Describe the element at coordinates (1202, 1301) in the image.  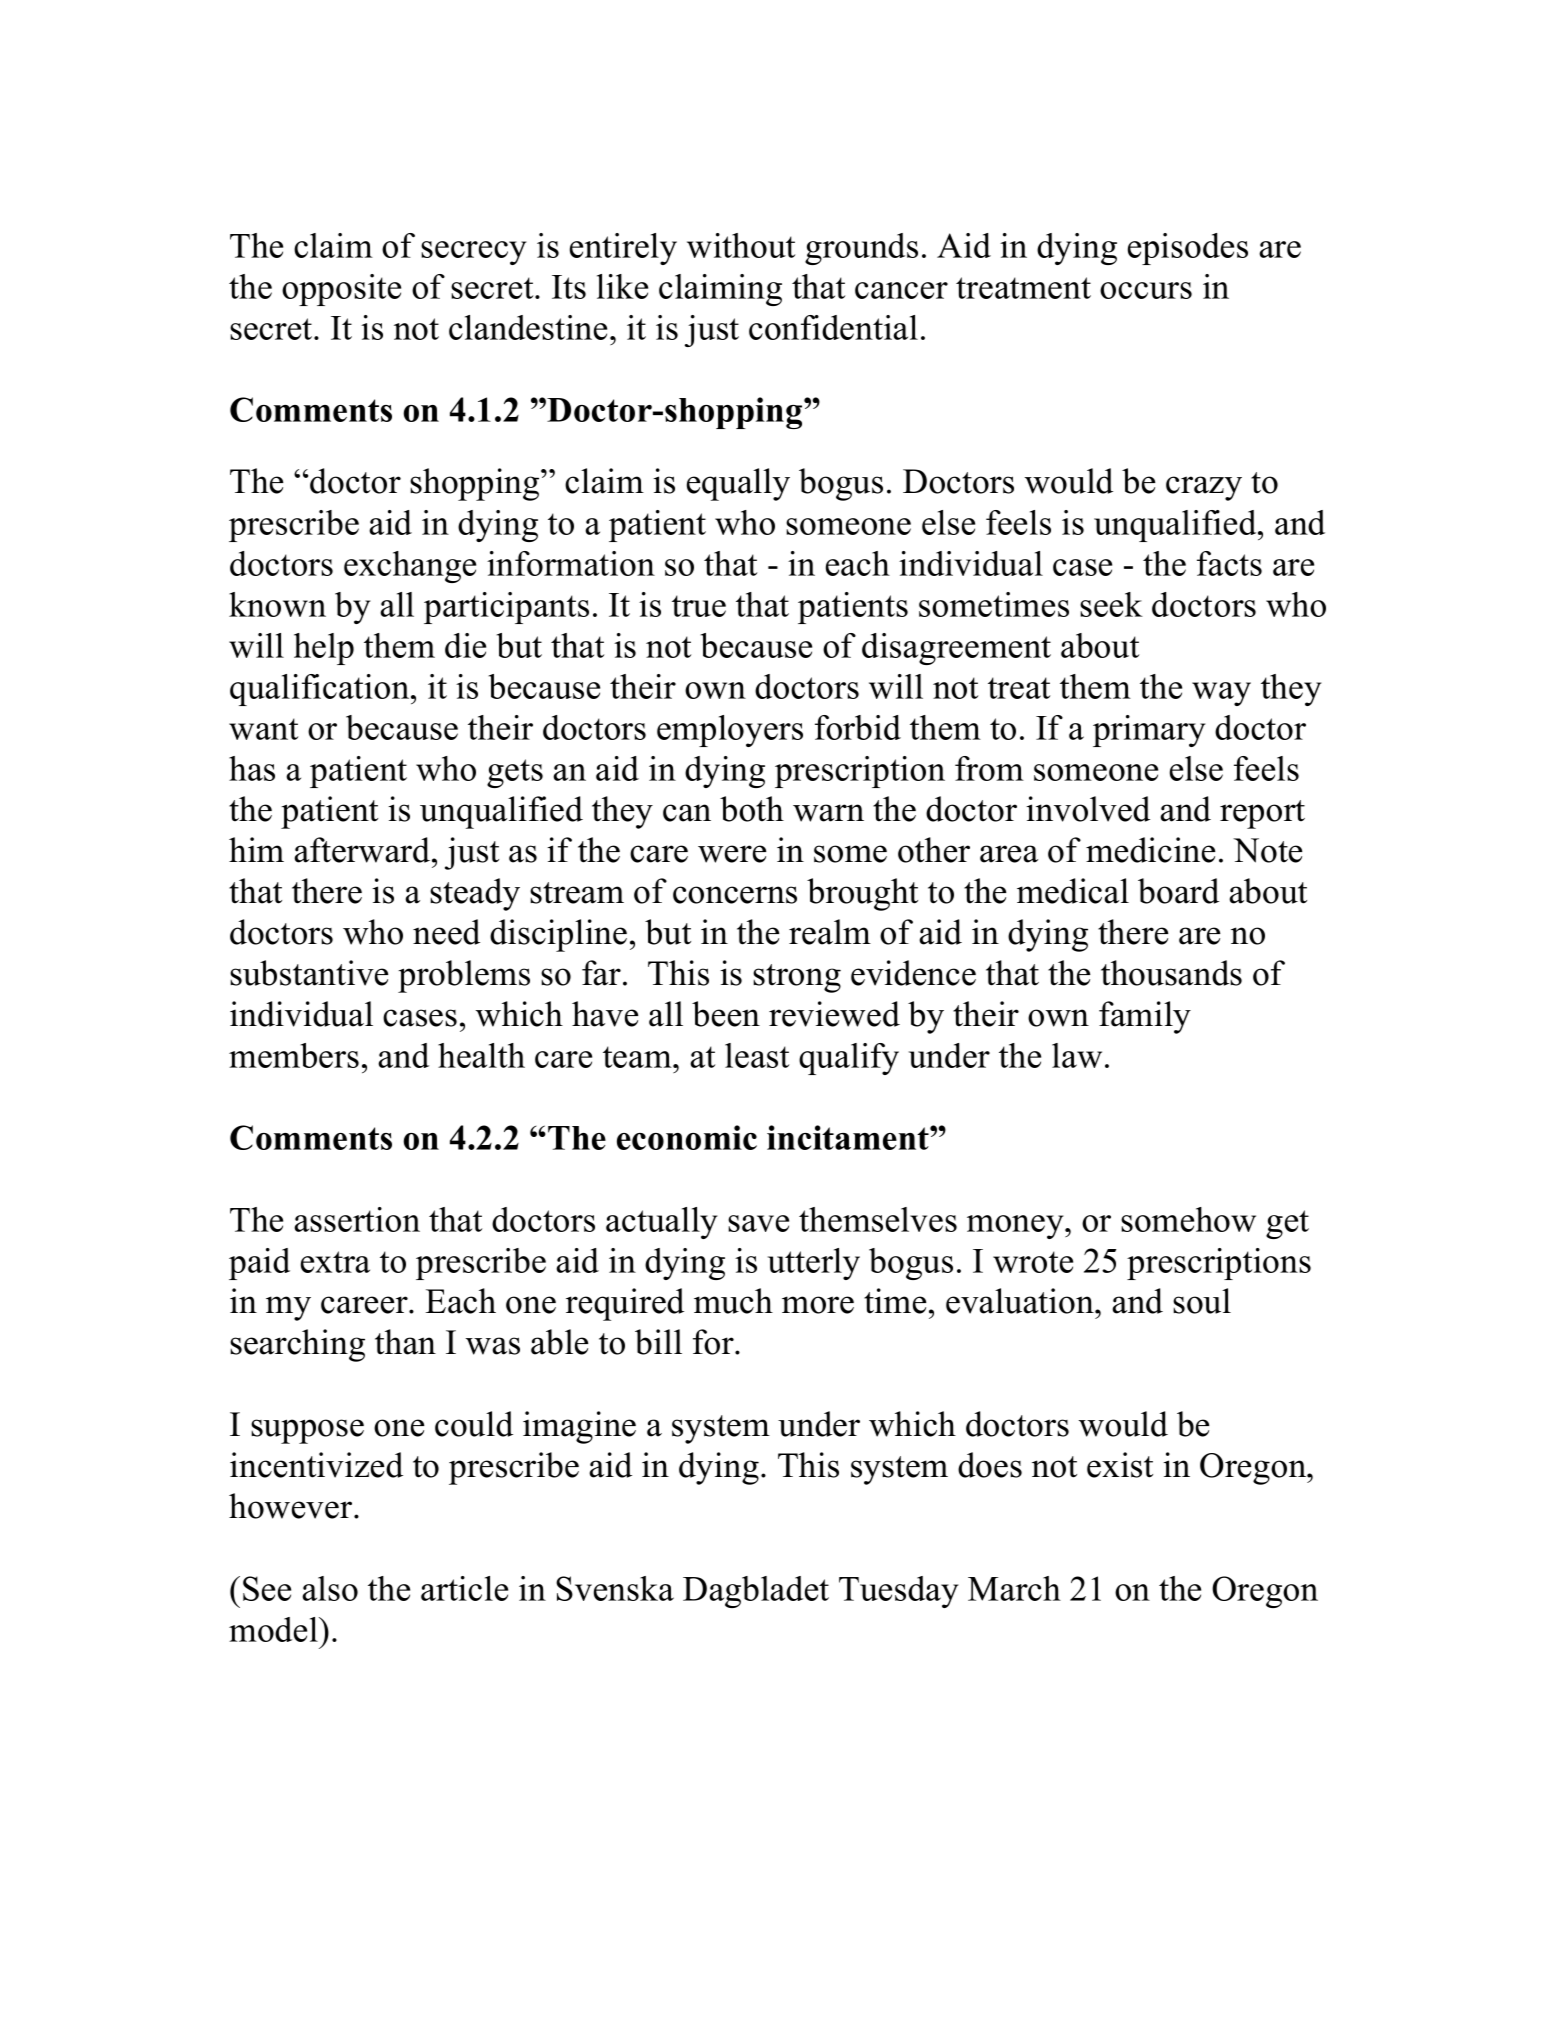
I see `soul` at that location.
